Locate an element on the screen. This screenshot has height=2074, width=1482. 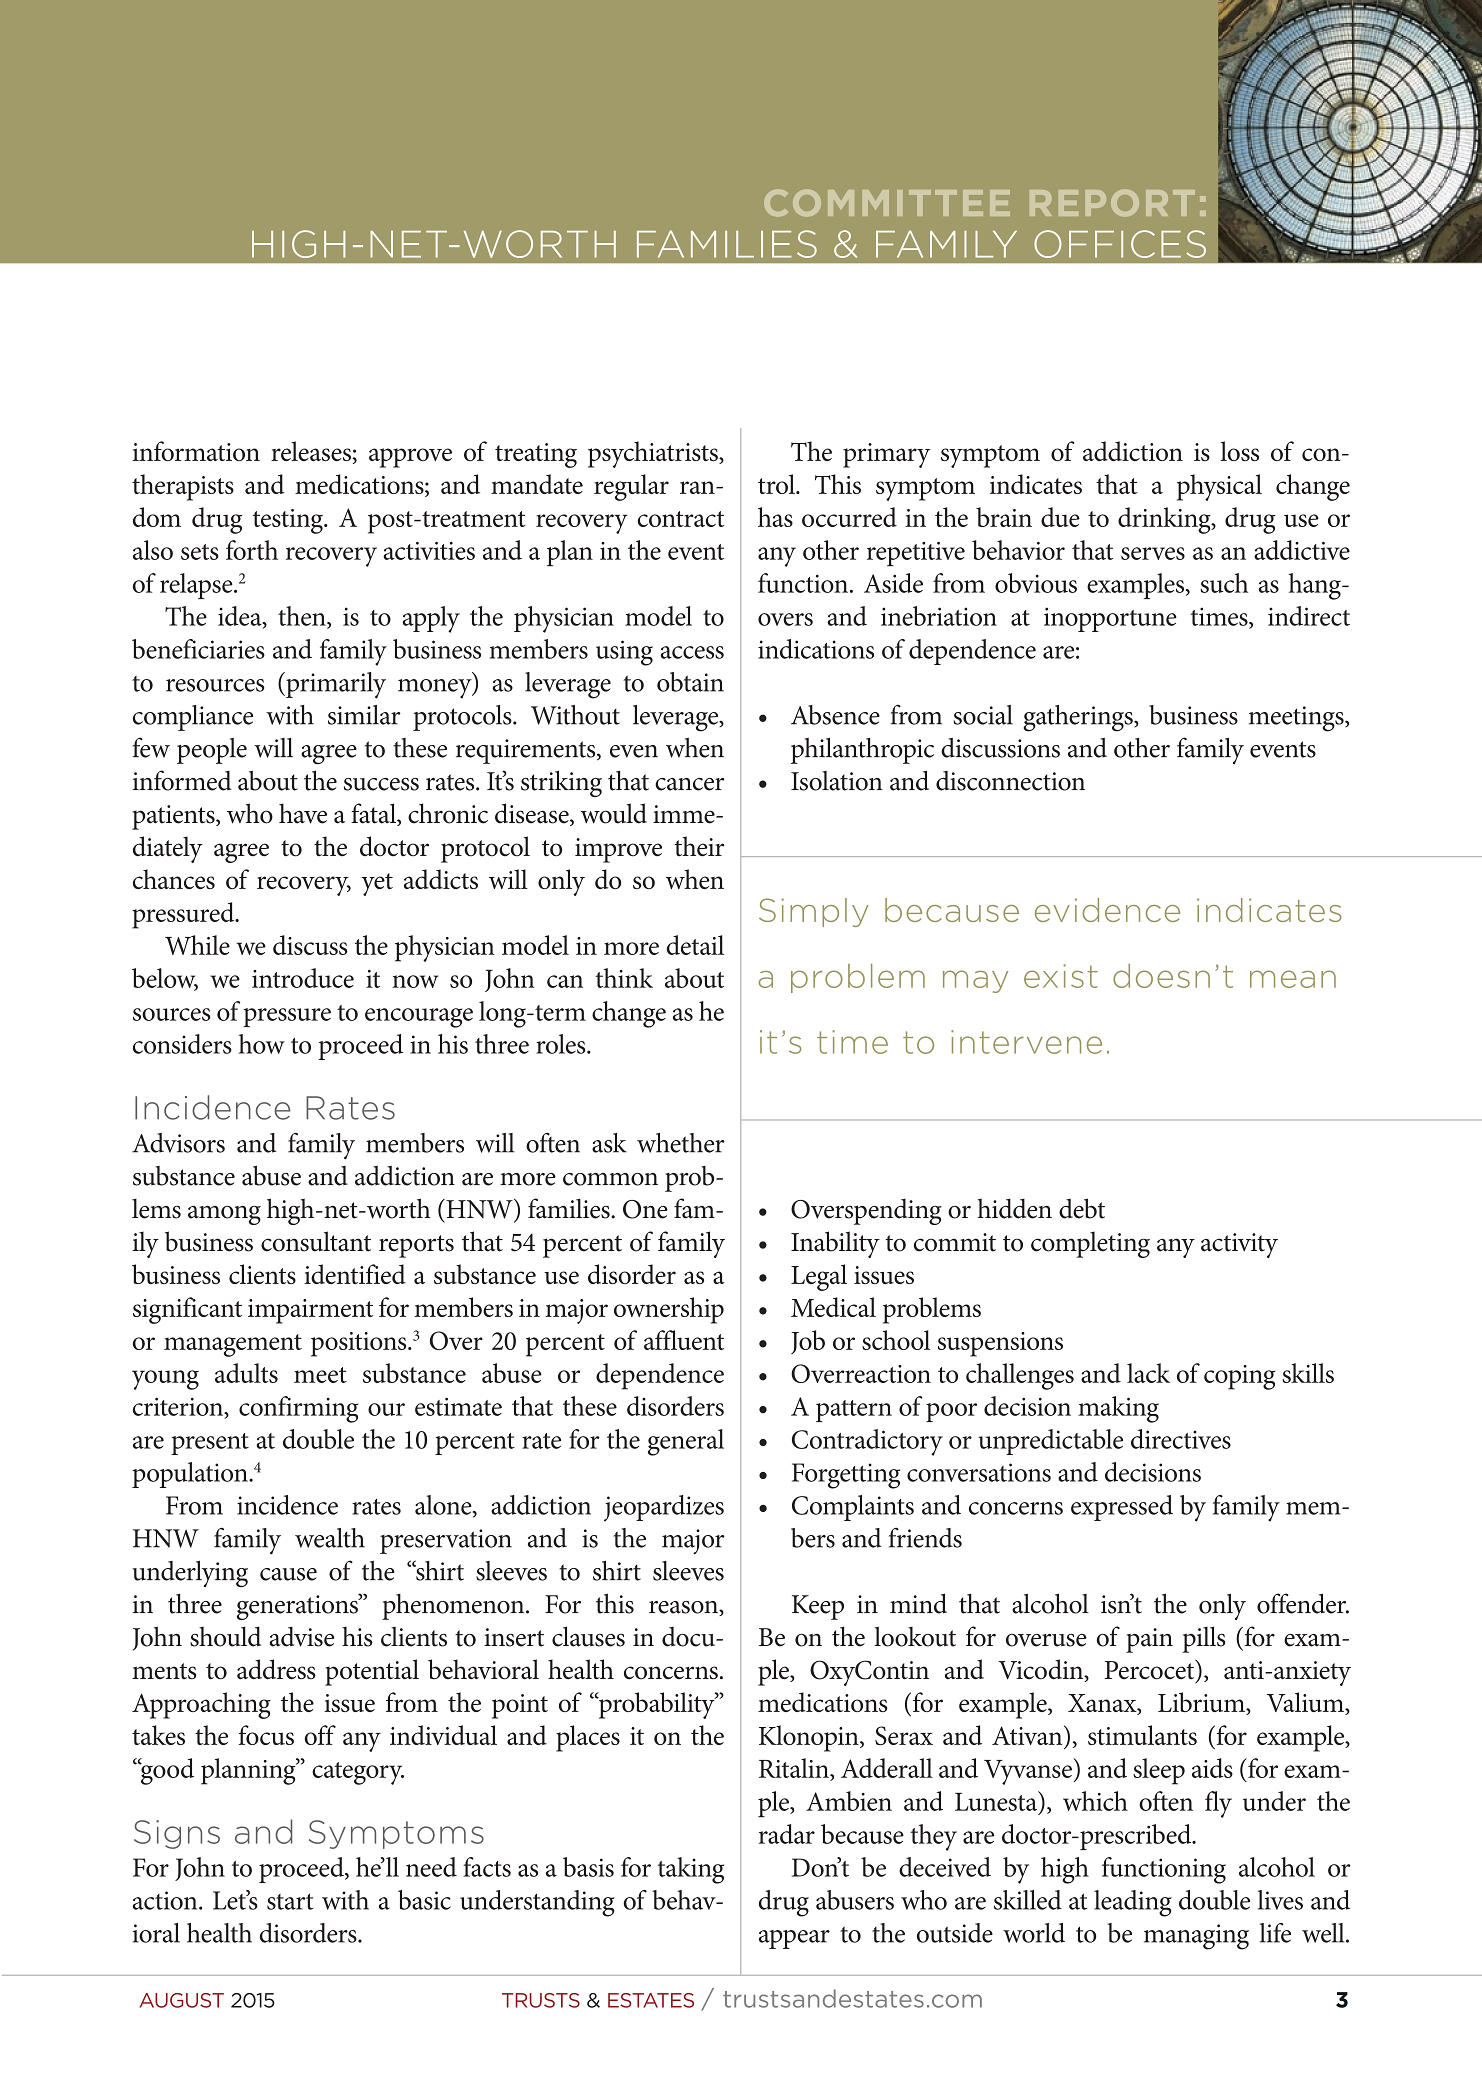
appear is located at coordinates (794, 1939).
